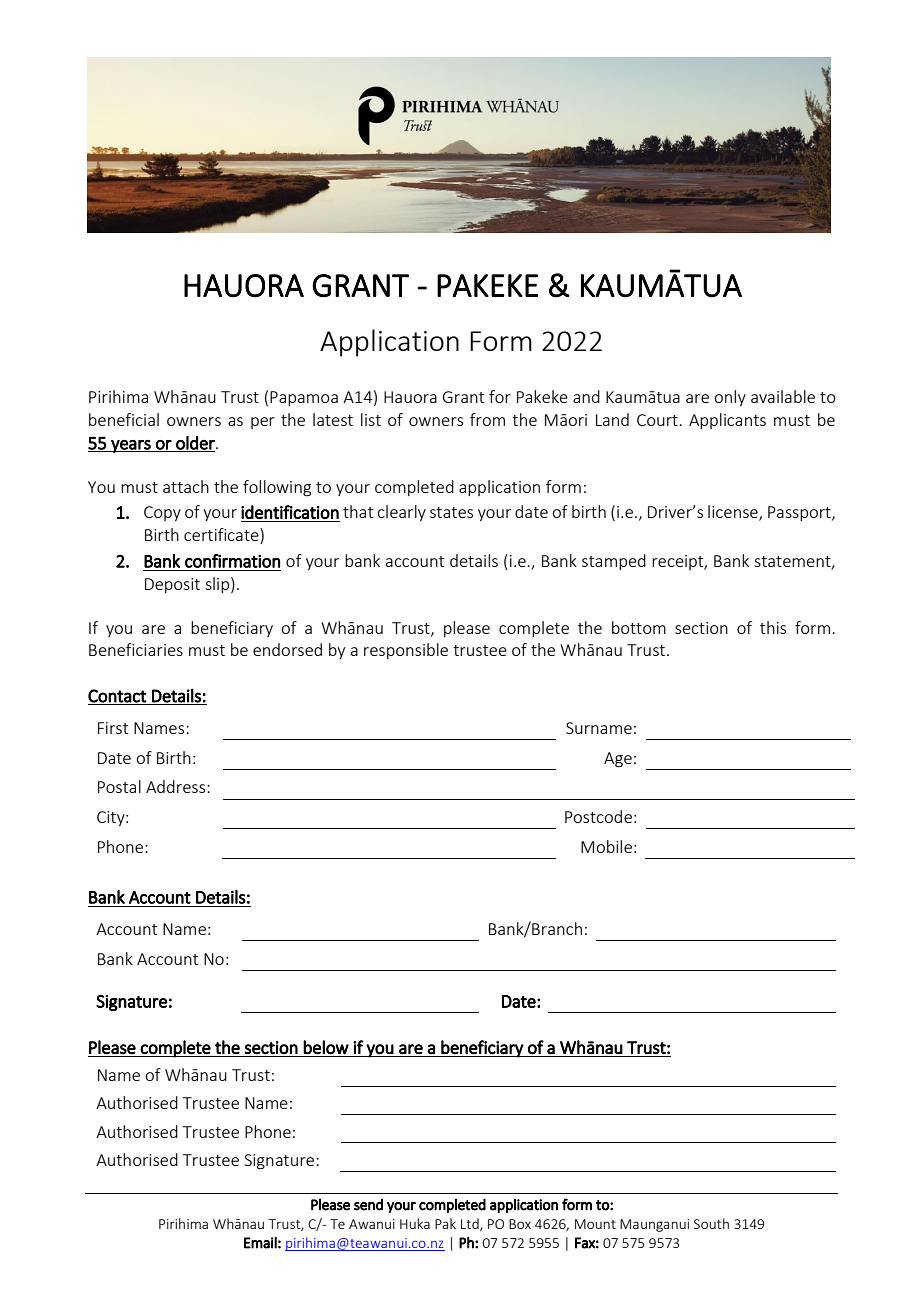 This screenshot has height=1309, width=924. What do you see at coordinates (606, 846) in the screenshot?
I see `Mobile` at bounding box center [606, 846].
